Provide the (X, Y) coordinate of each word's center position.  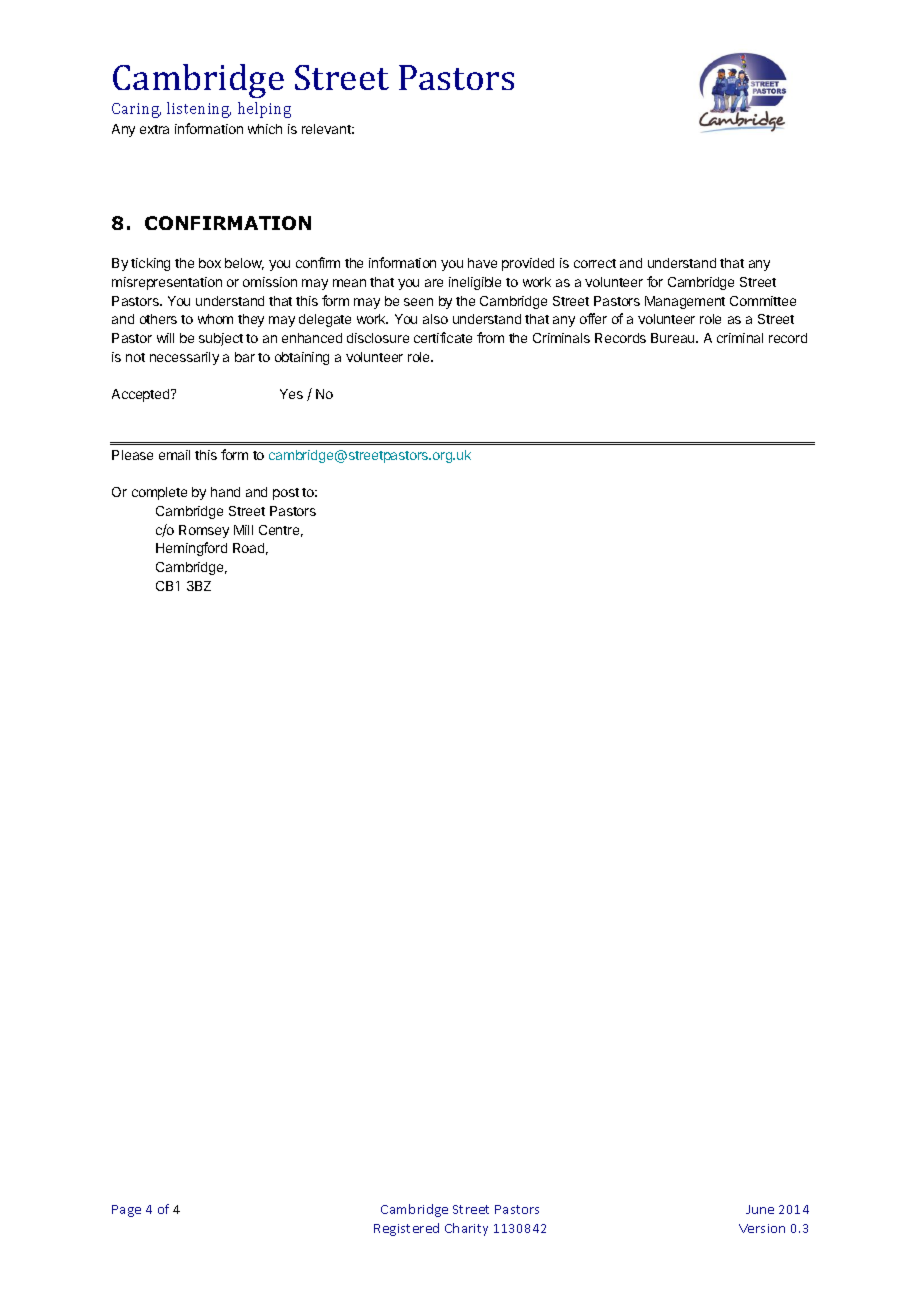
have (482, 263)
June (760, 1209)
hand (225, 492)
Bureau (674, 338)
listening (199, 110)
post (286, 494)
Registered (406, 1229)
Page (126, 1211)
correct (595, 263)
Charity (466, 1229)
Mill (243, 530)
